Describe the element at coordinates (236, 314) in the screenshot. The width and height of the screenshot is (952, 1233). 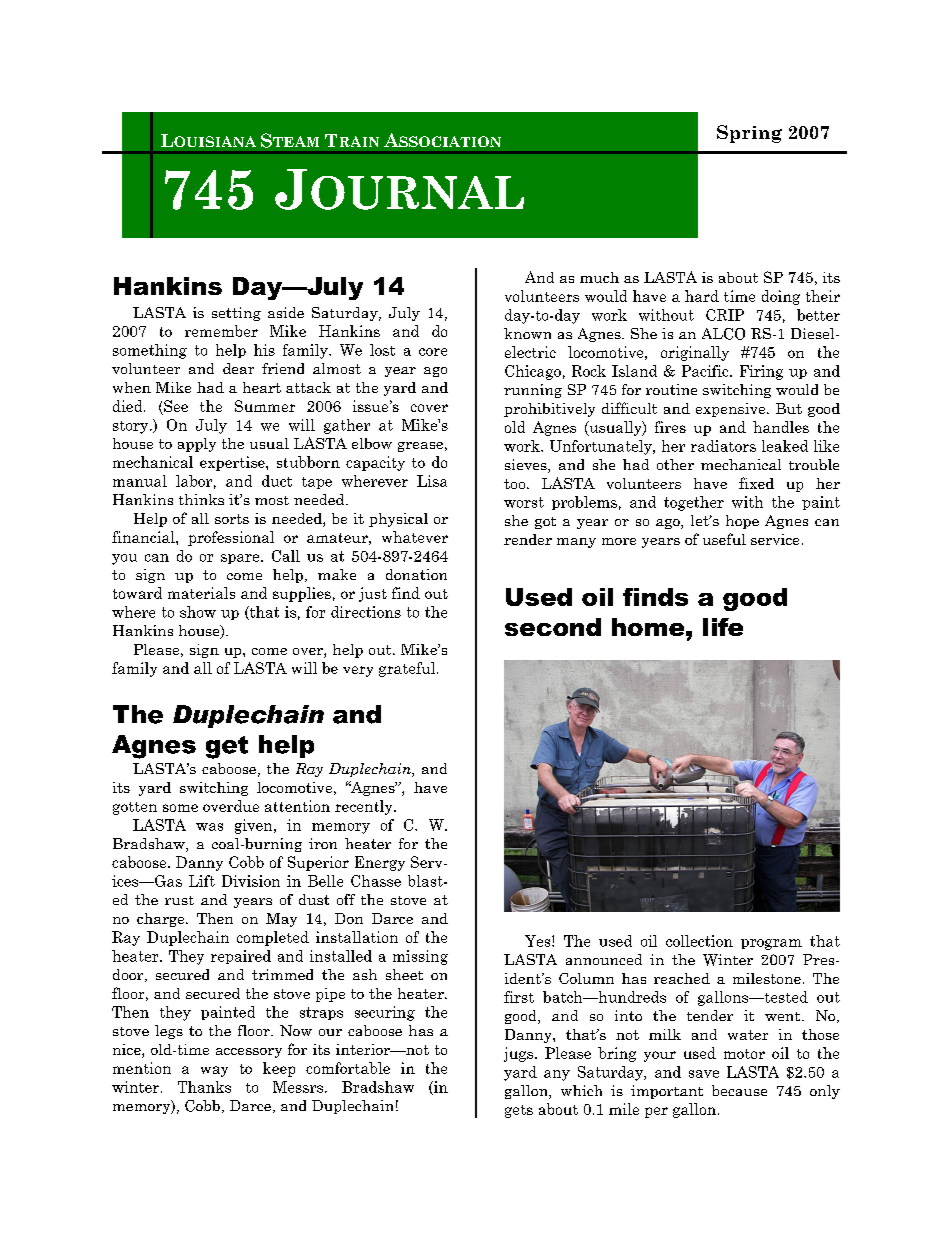
I see `setting` at that location.
